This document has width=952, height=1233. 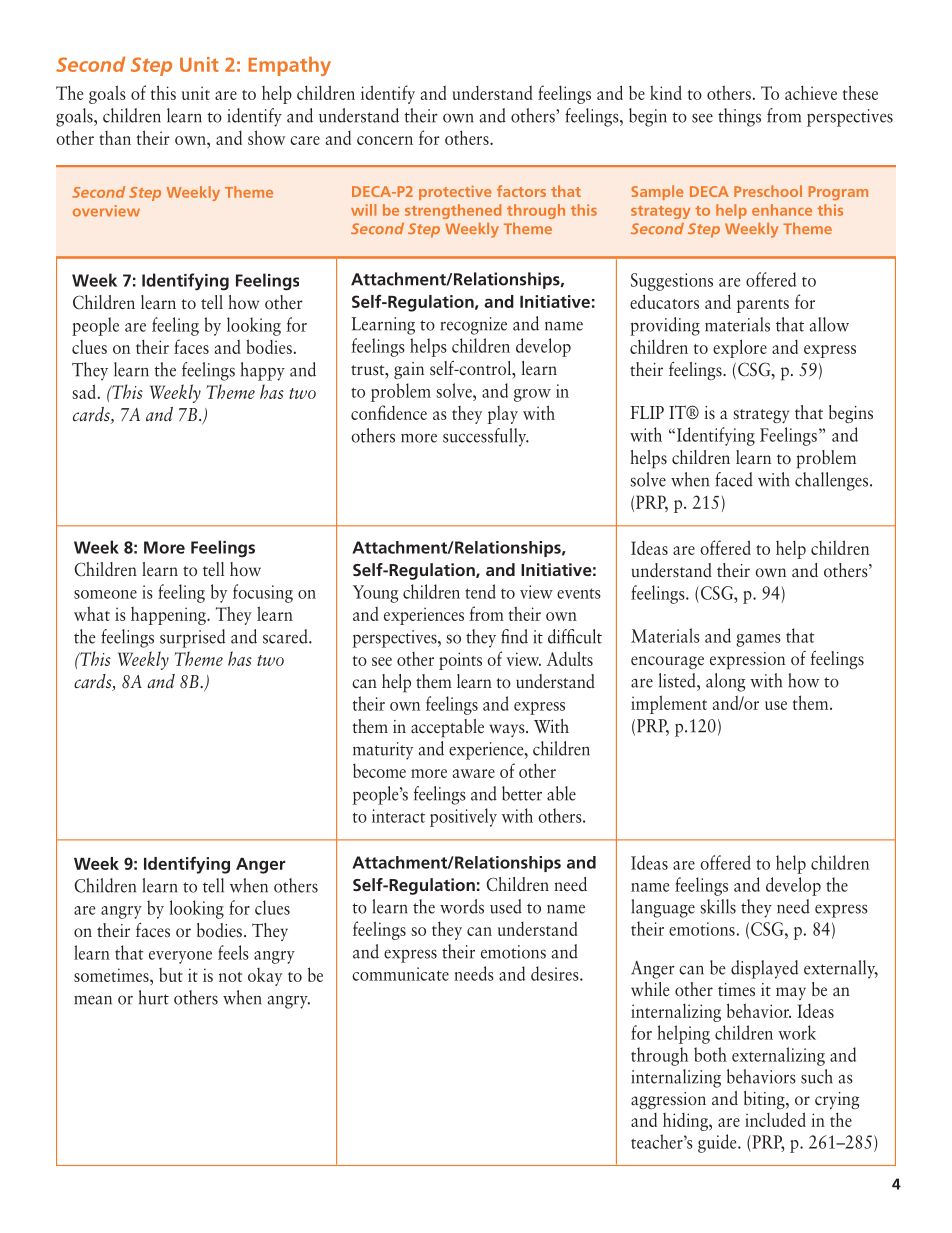 What do you see at coordinates (385, 140) in the document?
I see `concern` at bounding box center [385, 140].
